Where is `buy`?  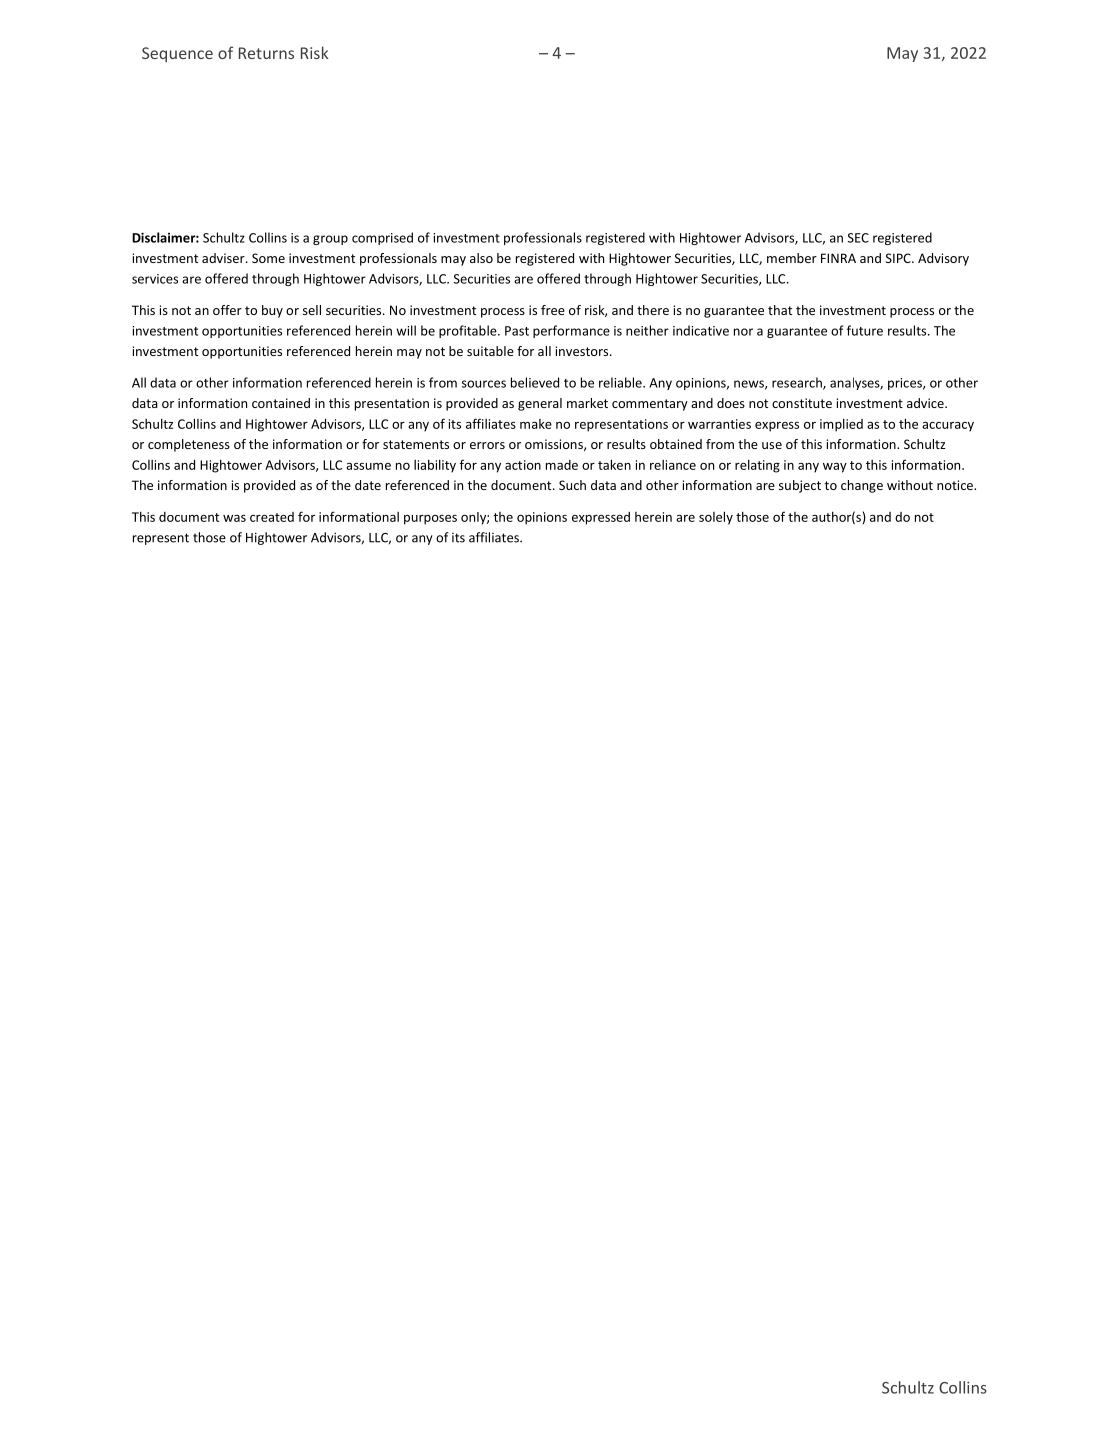 buy is located at coordinates (272, 311).
